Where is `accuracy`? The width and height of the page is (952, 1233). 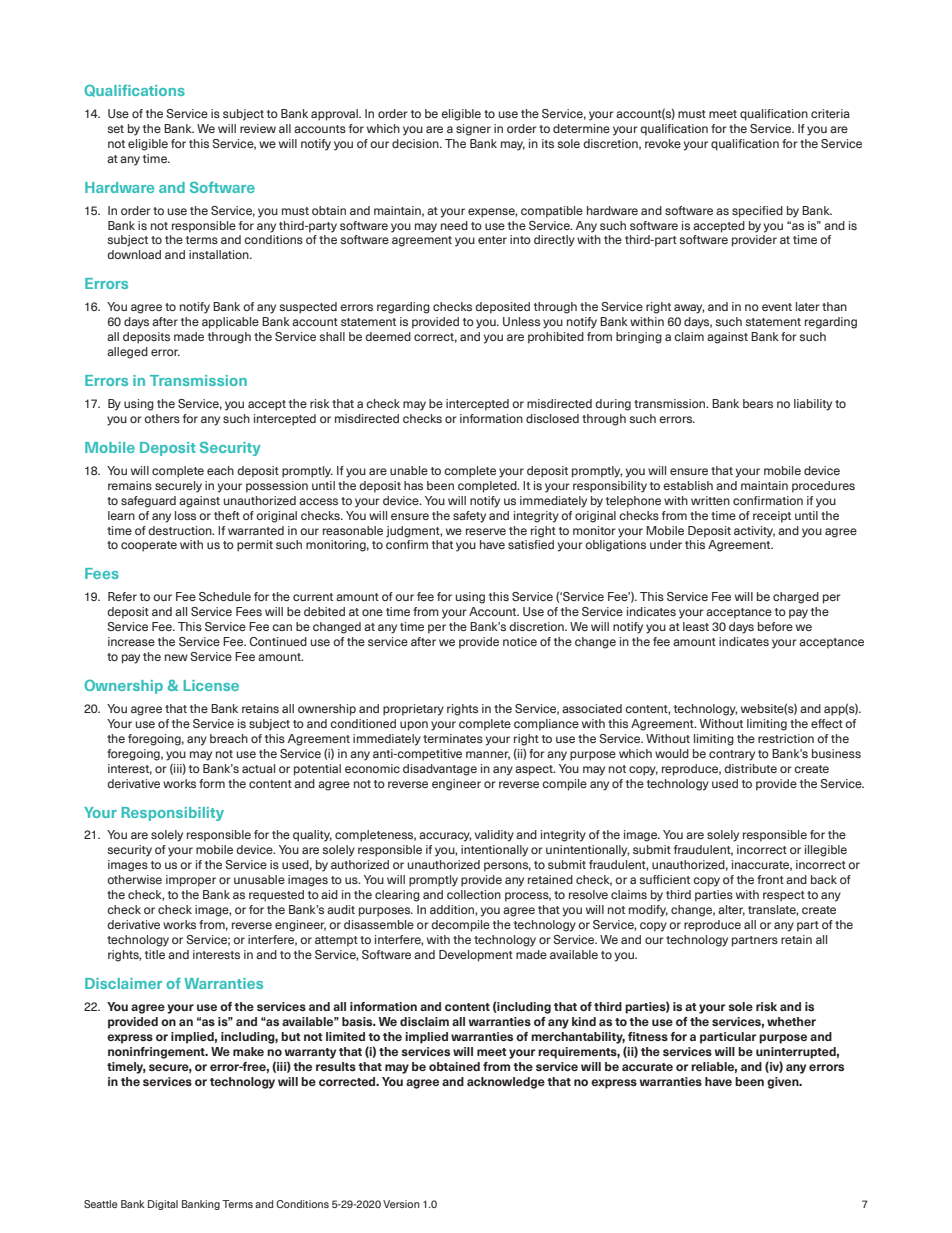 accuracy is located at coordinates (445, 837).
